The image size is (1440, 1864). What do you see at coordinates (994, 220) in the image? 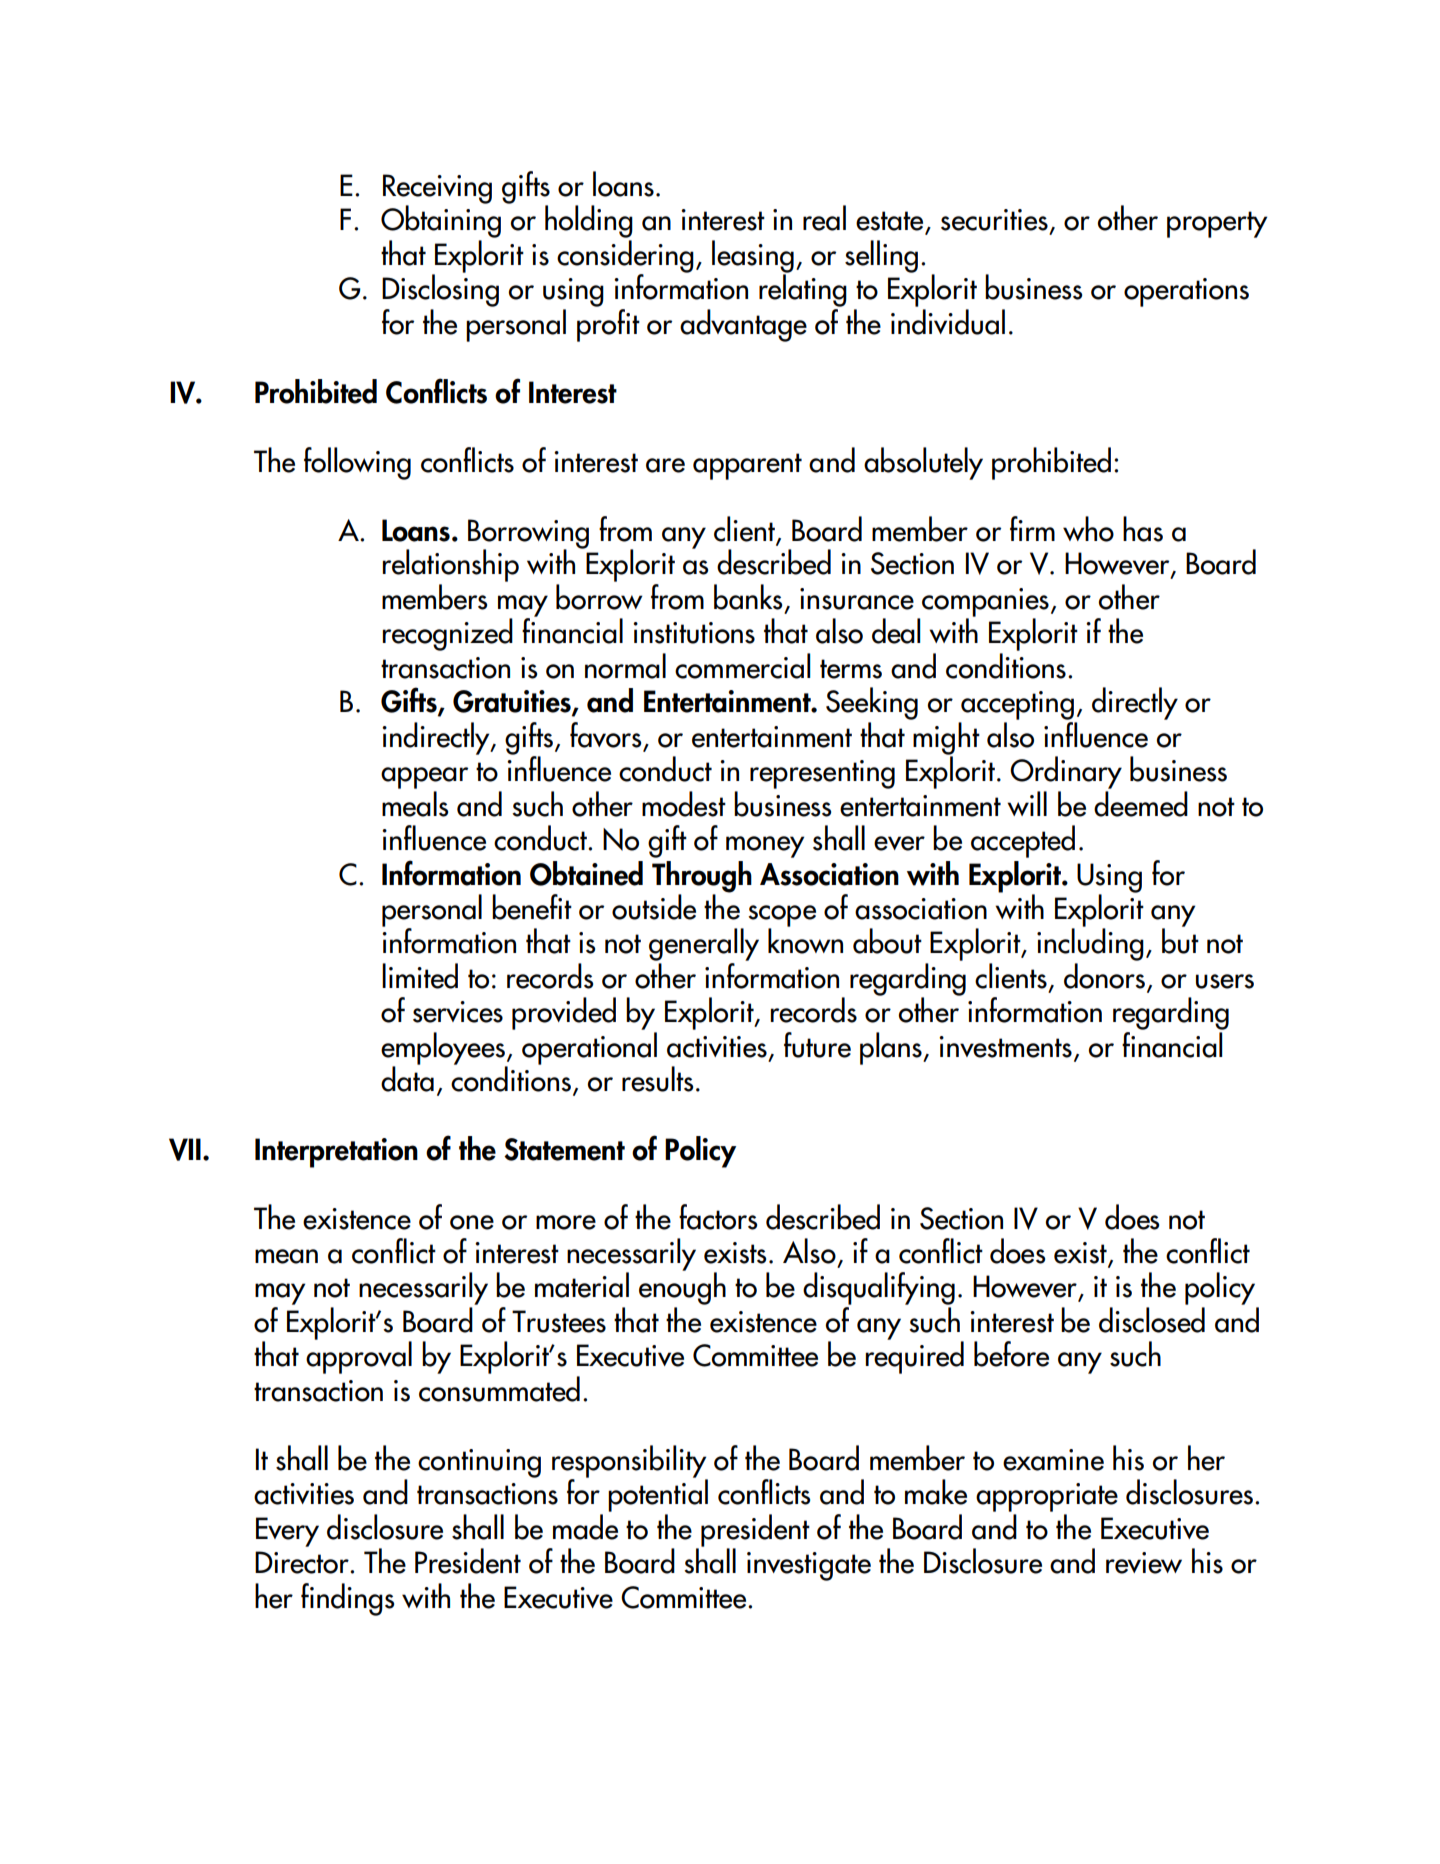
I see `securities` at bounding box center [994, 220].
